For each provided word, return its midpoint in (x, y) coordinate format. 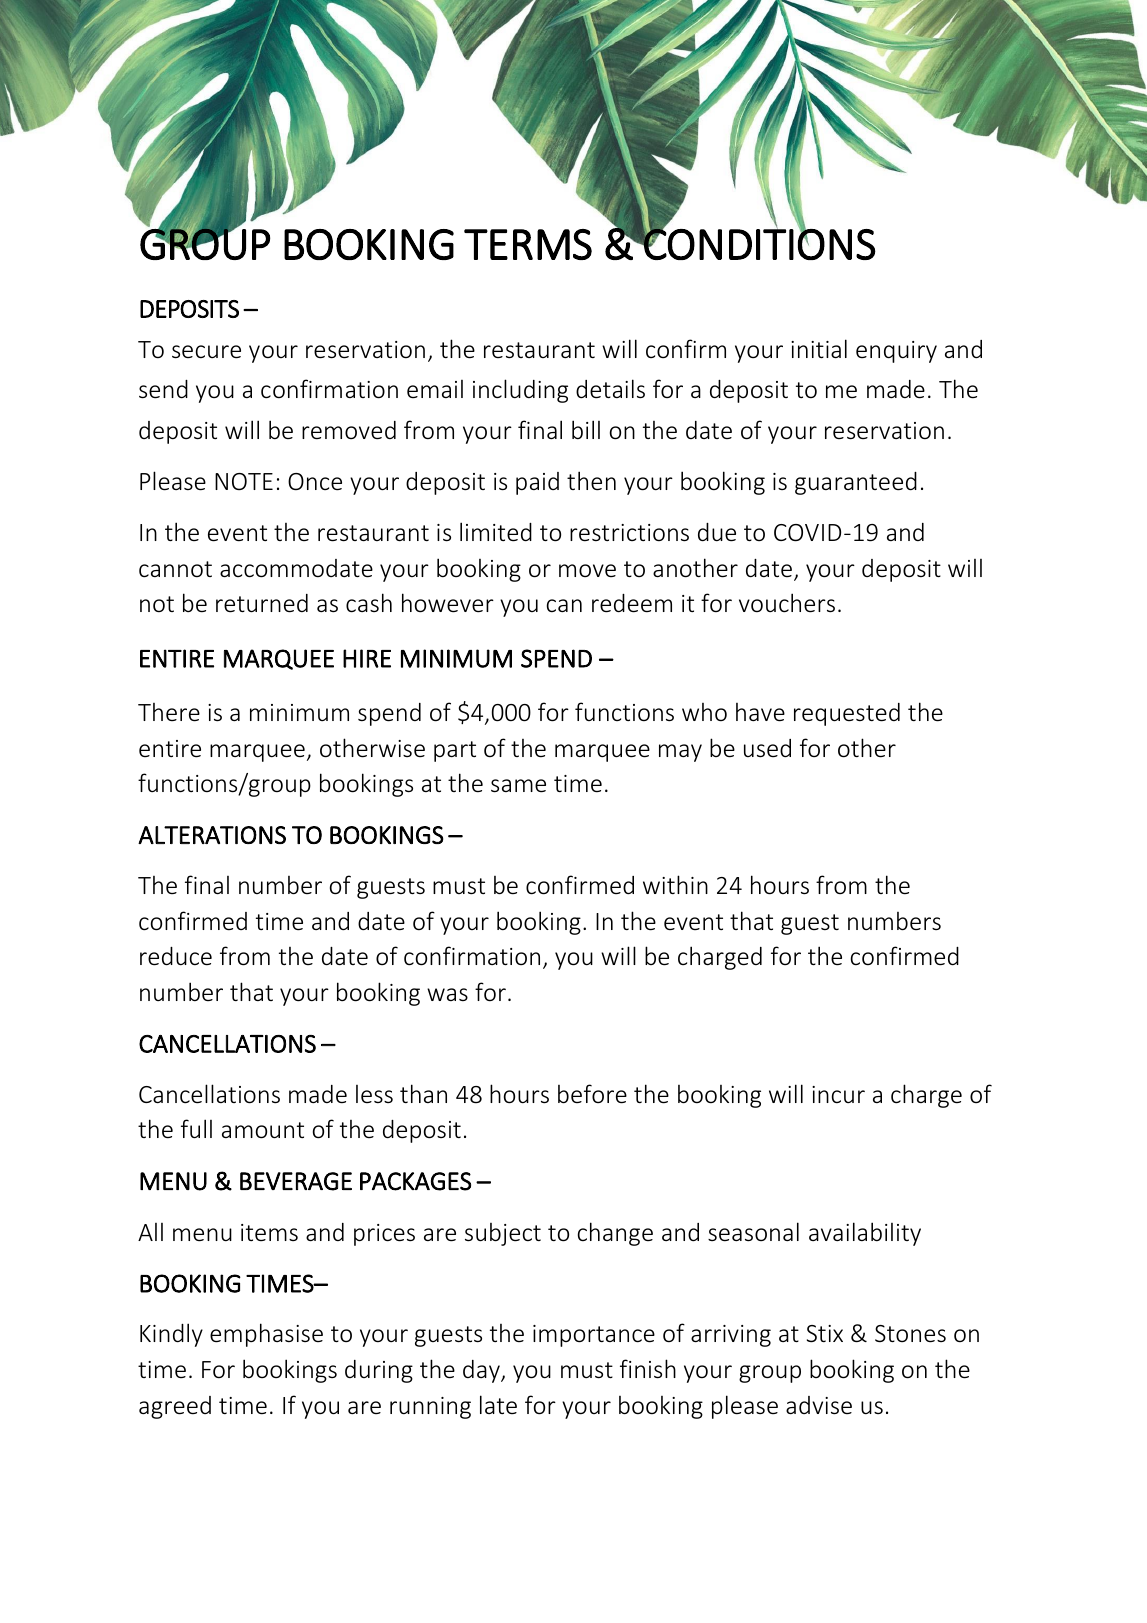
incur (838, 1094)
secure (206, 352)
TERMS (528, 244)
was (447, 994)
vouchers (787, 603)
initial (819, 348)
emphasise (266, 1335)
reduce (176, 956)
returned (262, 603)
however (448, 603)
